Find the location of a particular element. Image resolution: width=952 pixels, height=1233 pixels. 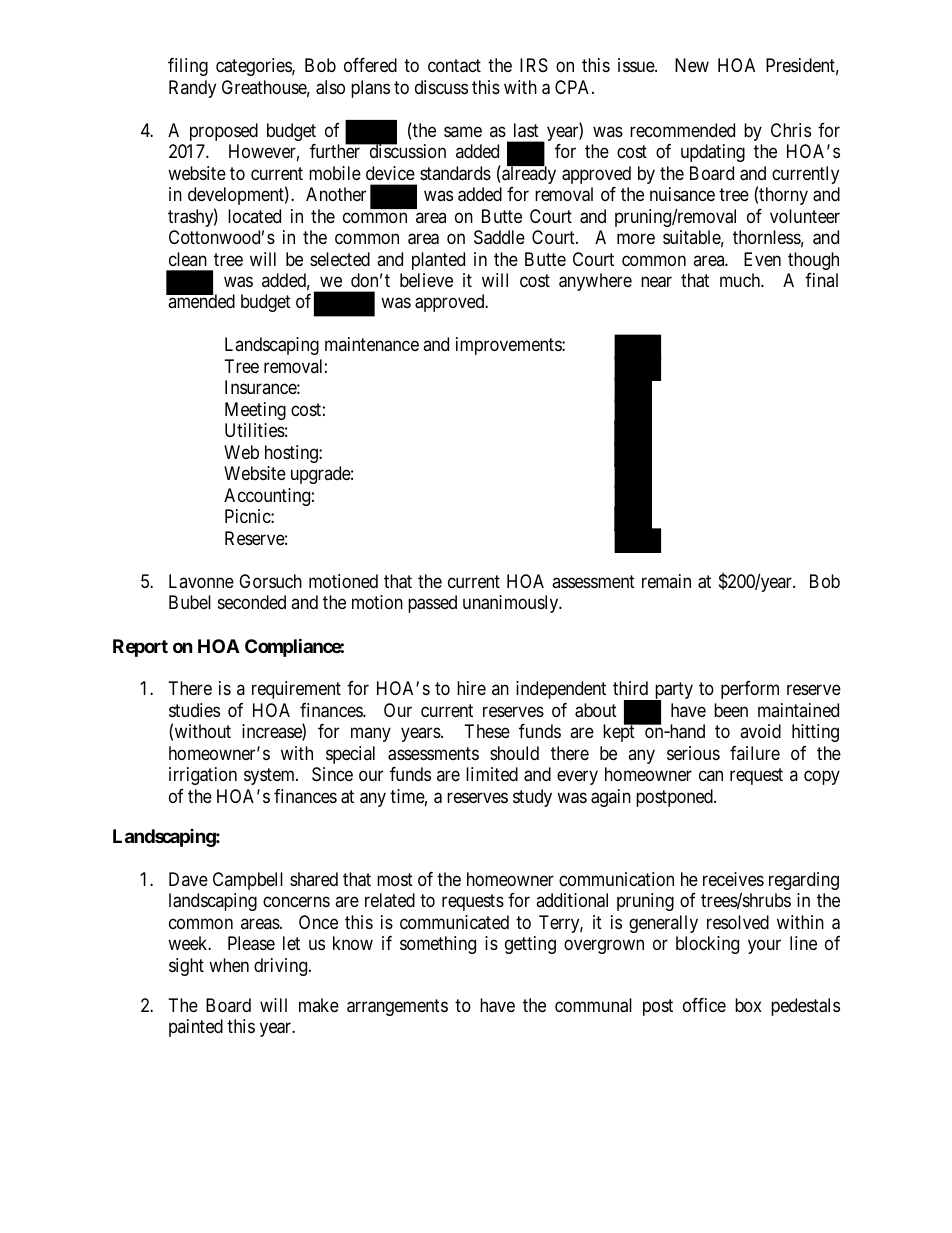

study is located at coordinates (532, 798).
